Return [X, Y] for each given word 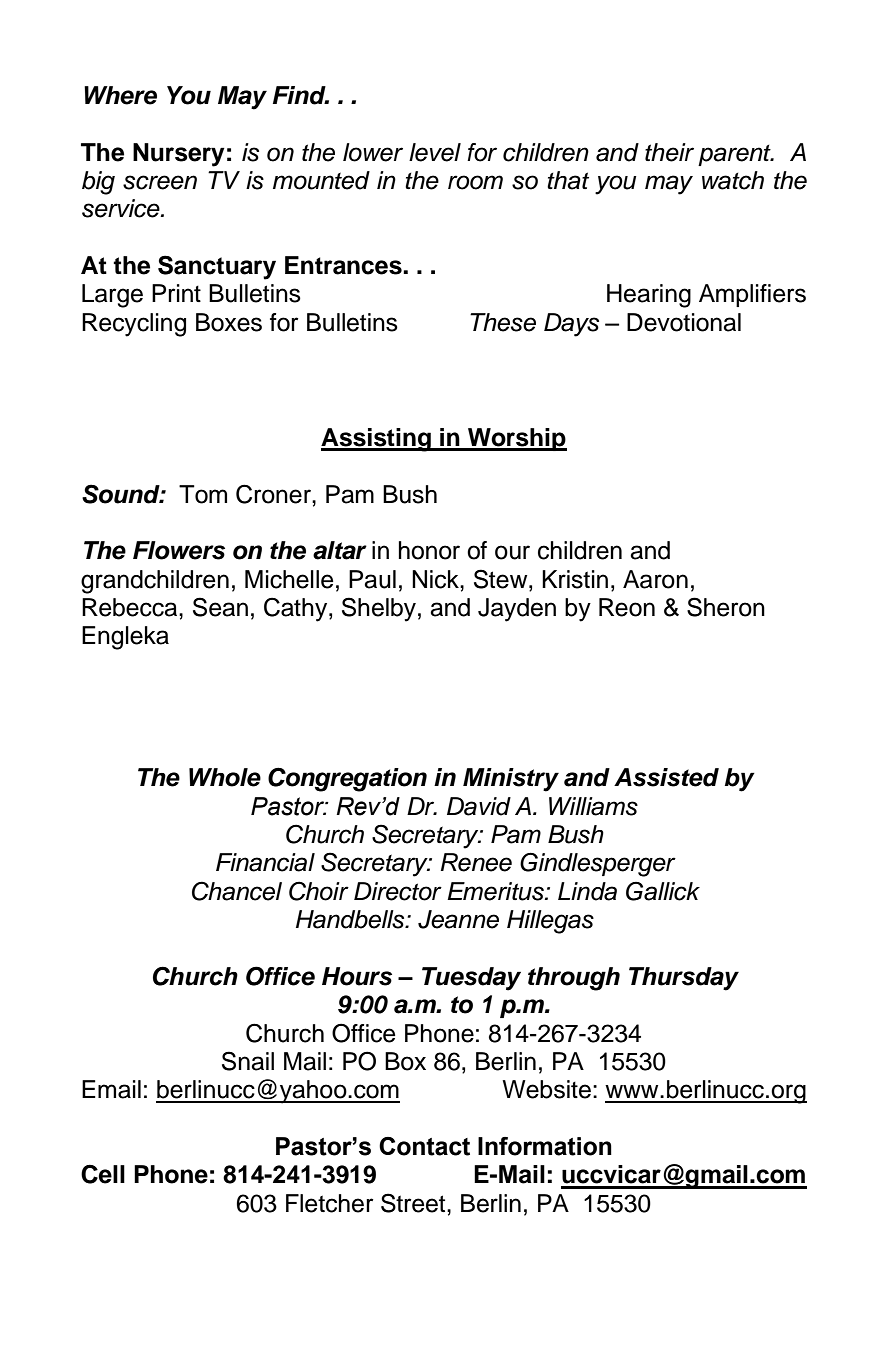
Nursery [179, 155]
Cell [103, 1174]
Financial [265, 862]
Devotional [684, 322]
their [669, 152]
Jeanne [458, 919]
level [435, 152]
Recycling [134, 325]
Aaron [655, 579]
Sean [220, 607]
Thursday [684, 979]
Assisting [377, 440]
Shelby [379, 609]
